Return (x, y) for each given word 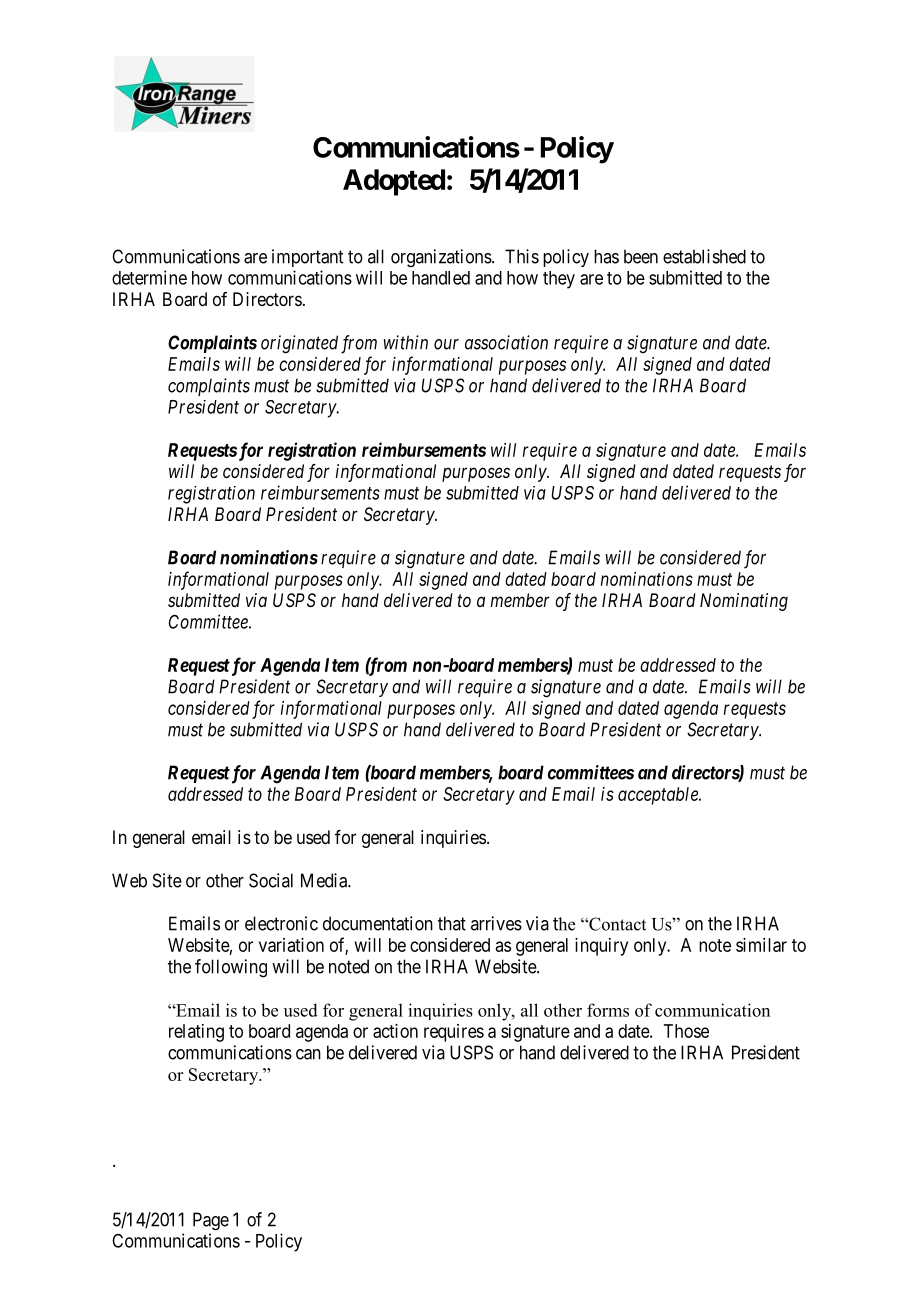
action (395, 1031)
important (307, 258)
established (704, 256)
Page (211, 1221)
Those (686, 1031)
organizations (442, 258)
